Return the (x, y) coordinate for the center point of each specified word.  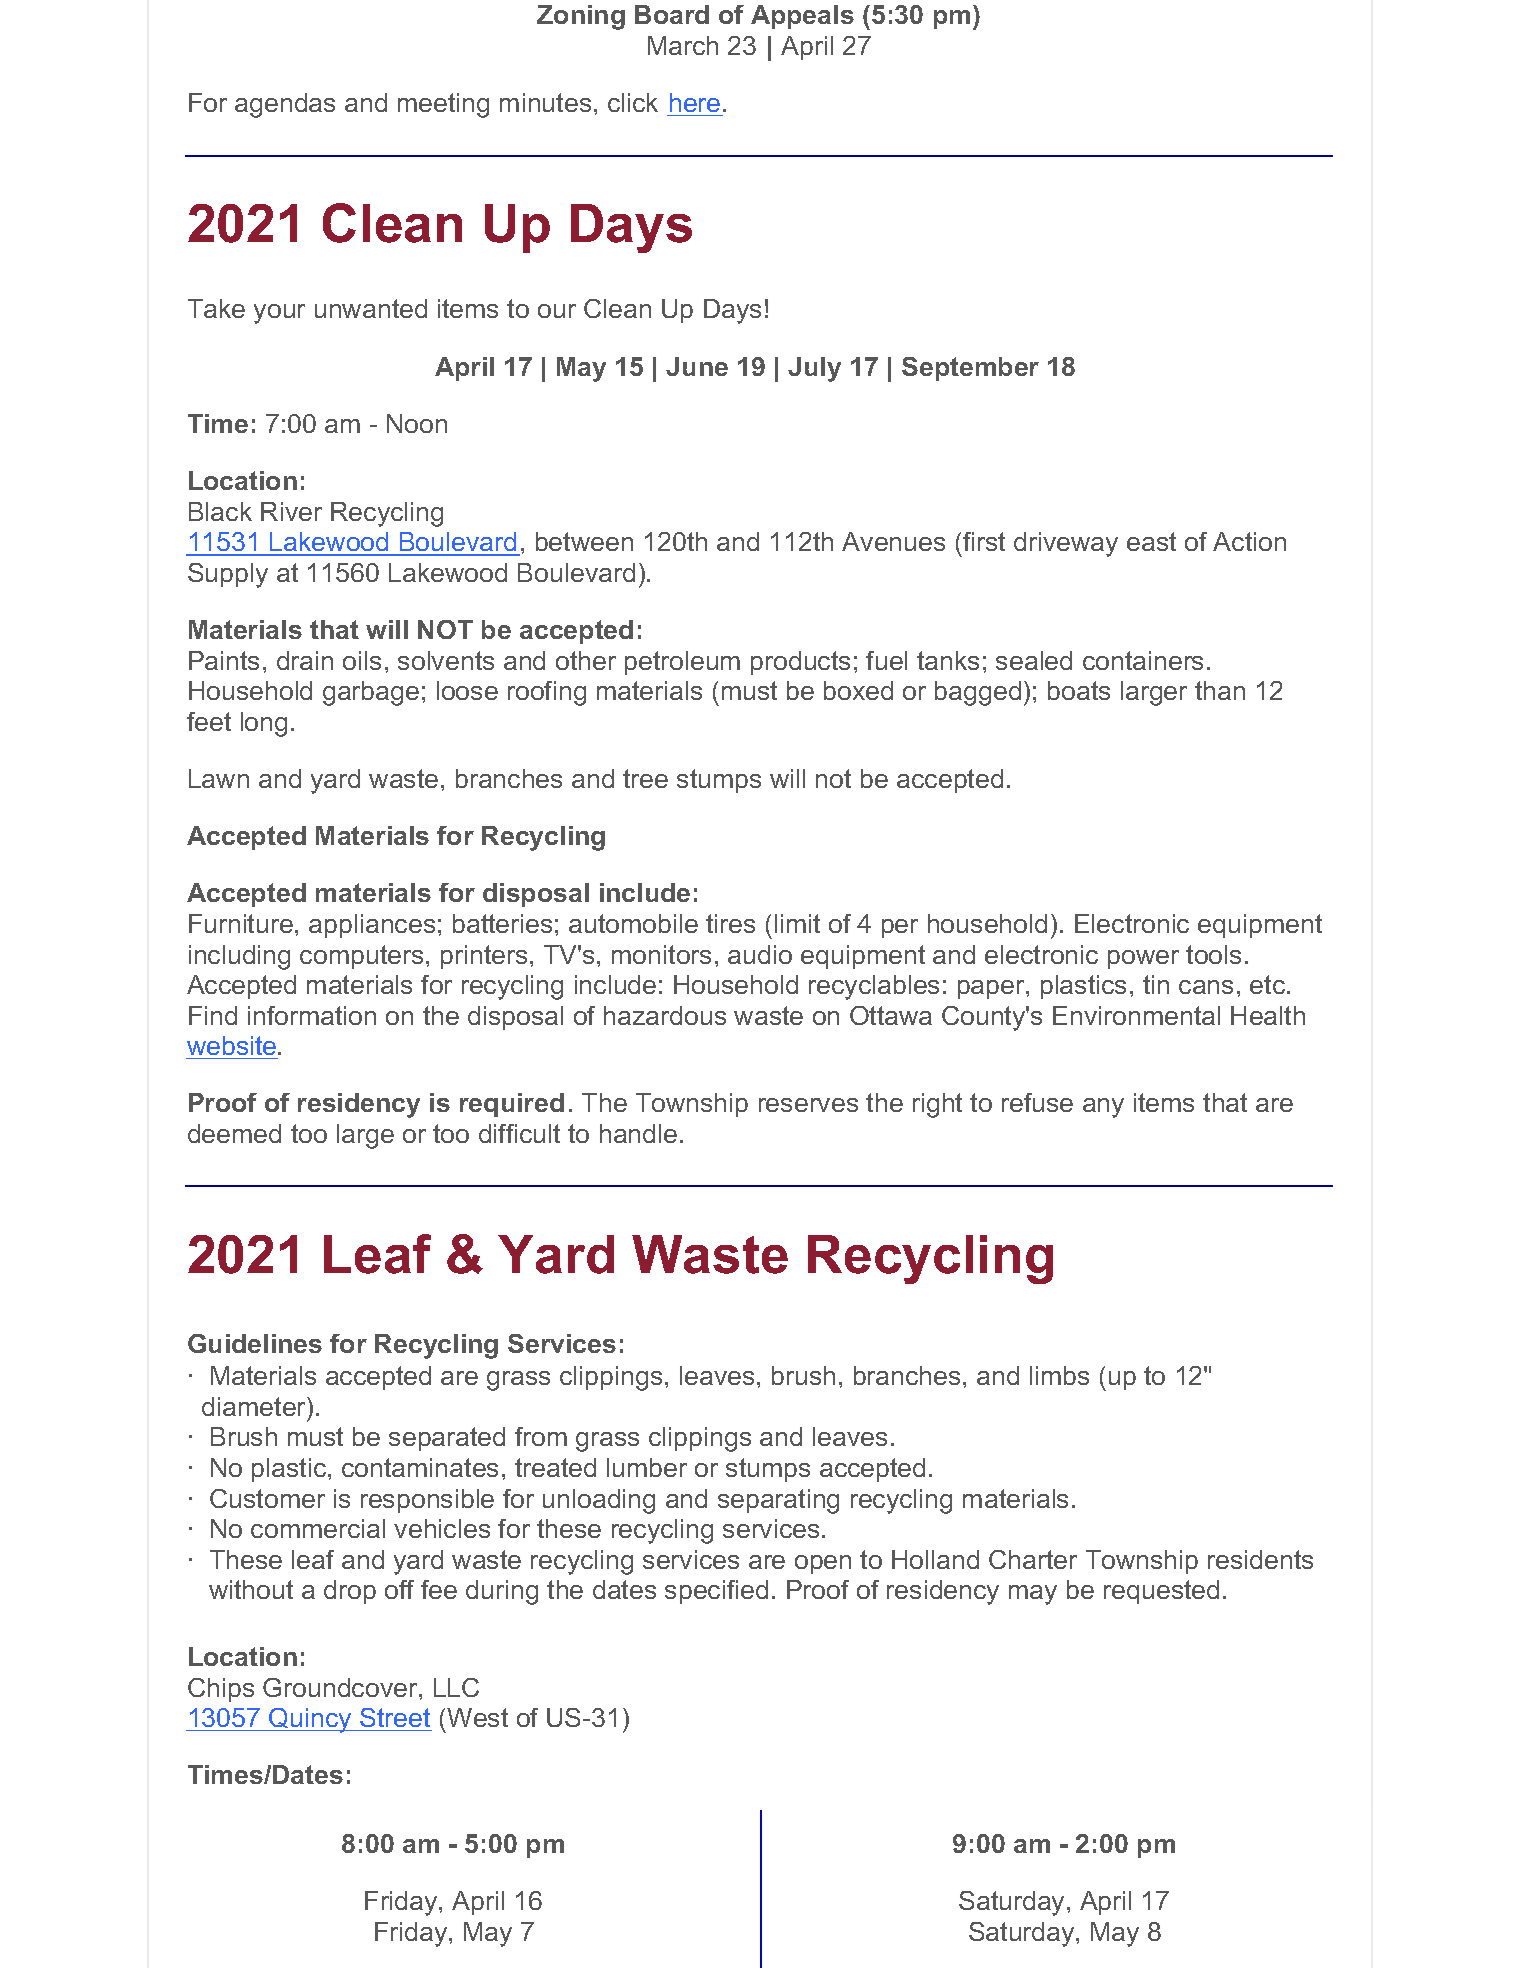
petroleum (682, 663)
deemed (234, 1133)
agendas (285, 105)
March (683, 45)
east (1151, 541)
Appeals (802, 17)
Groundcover (341, 1687)
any (1103, 1108)
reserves (808, 1105)
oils (362, 660)
